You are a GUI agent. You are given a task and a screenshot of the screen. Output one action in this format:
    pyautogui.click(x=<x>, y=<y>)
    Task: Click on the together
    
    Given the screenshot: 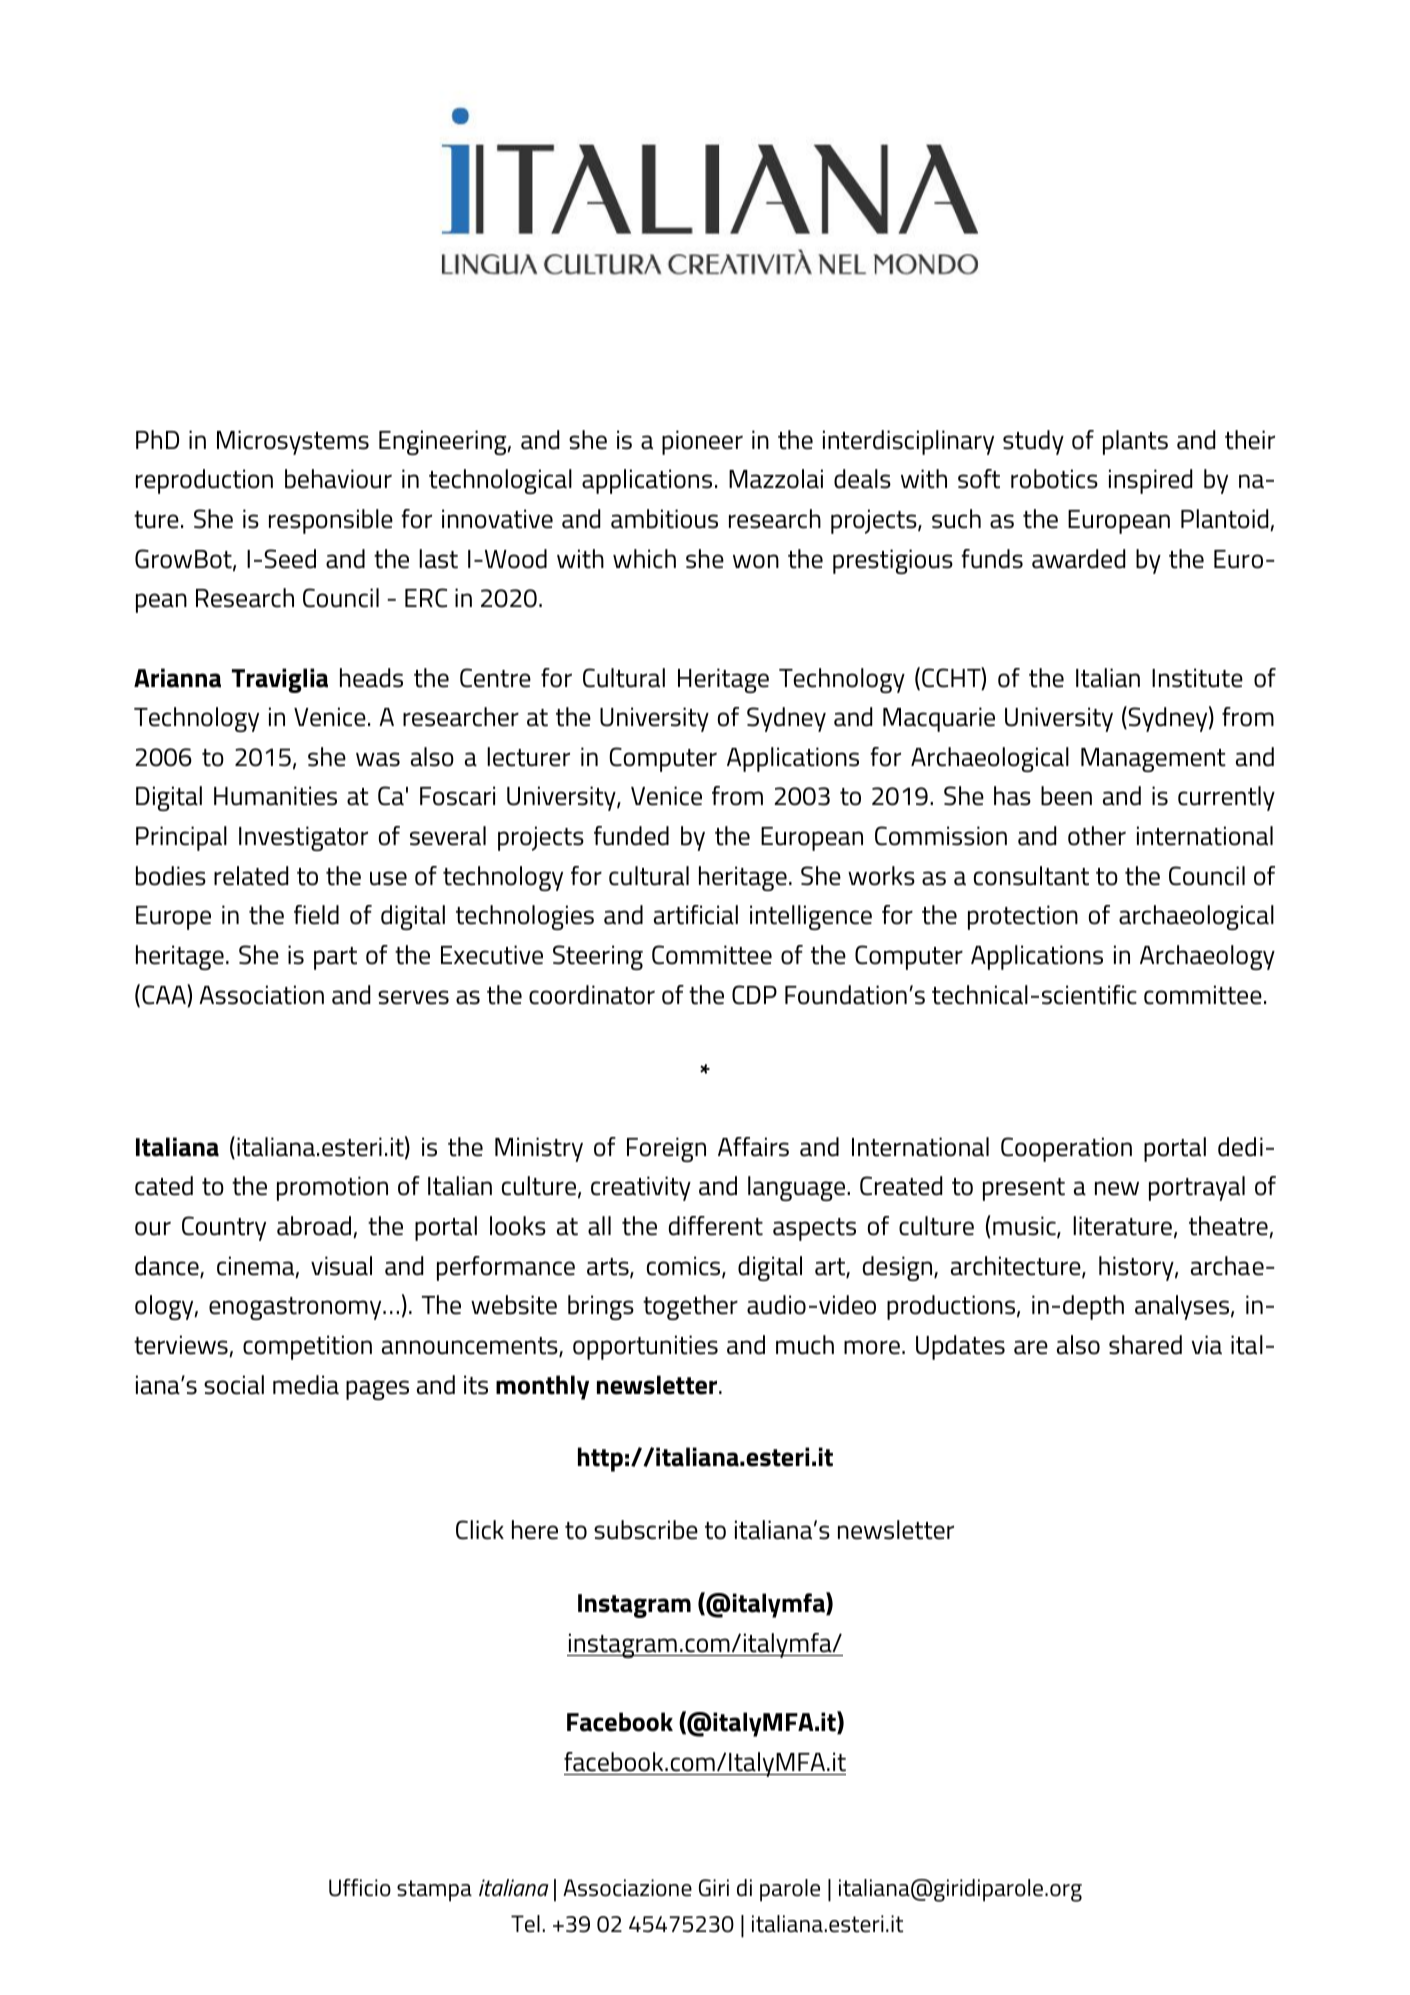 What is the action you would take?
    pyautogui.click(x=690, y=1307)
